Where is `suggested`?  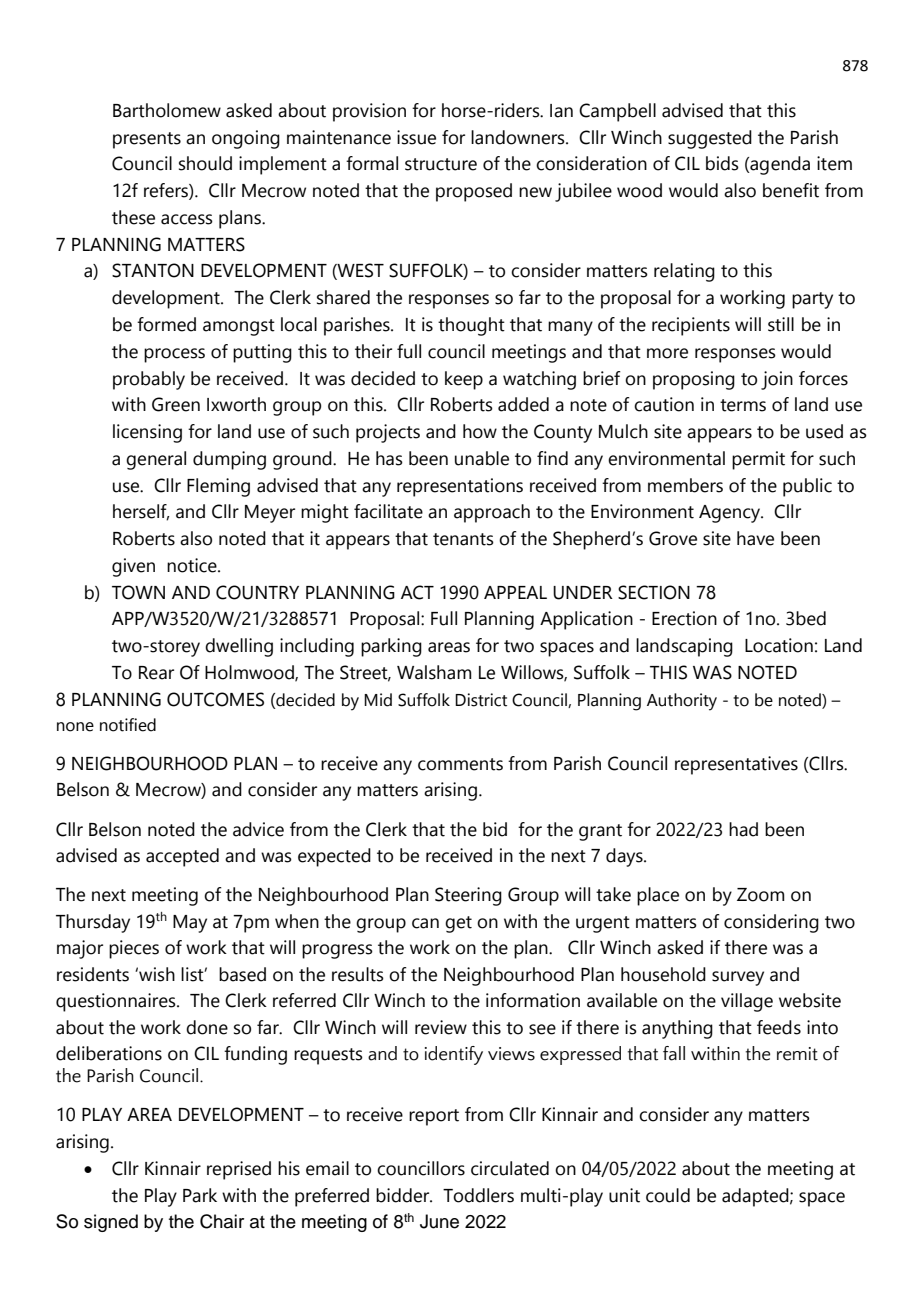 suggested is located at coordinates (710, 139).
